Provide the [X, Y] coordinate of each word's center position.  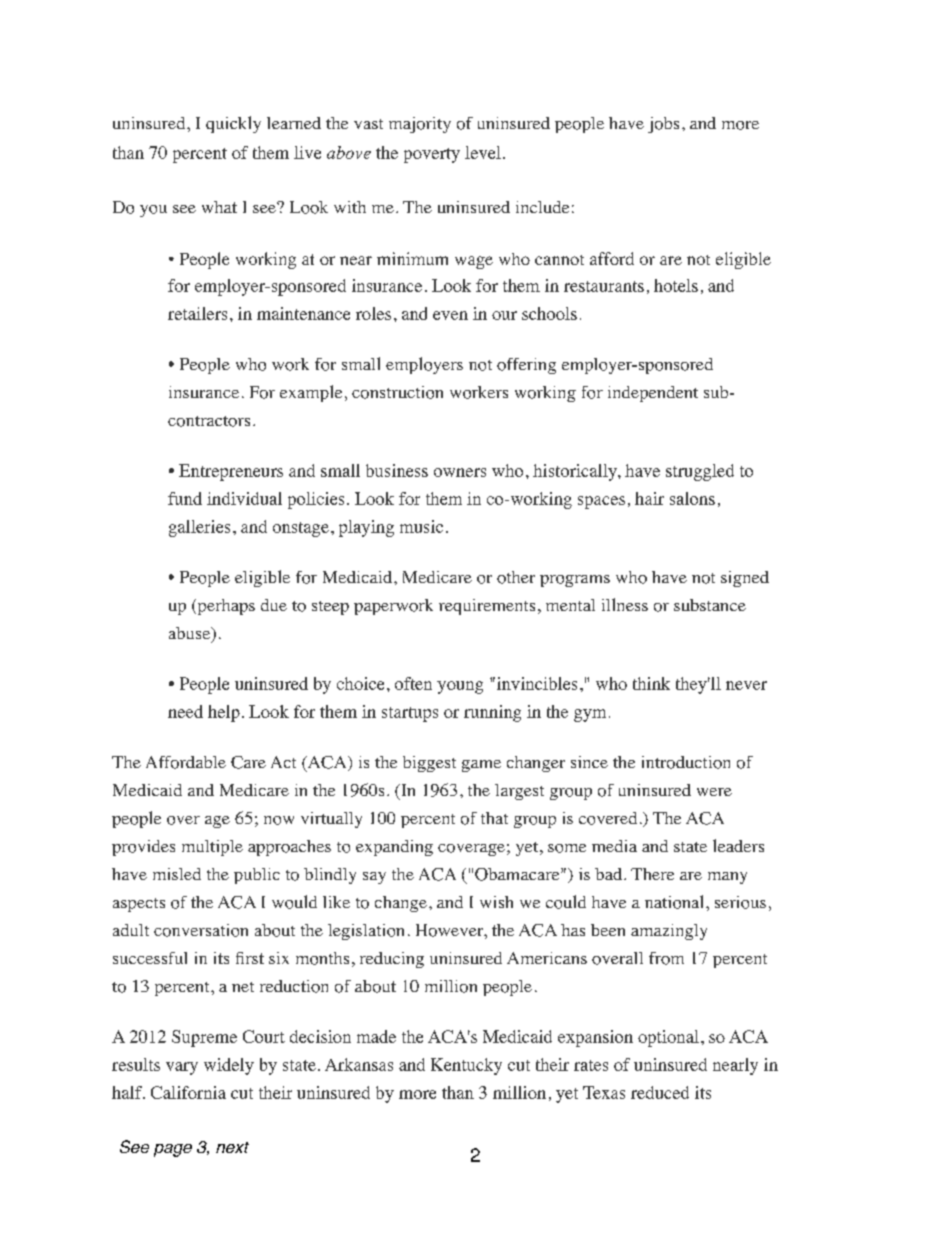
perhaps [225, 607]
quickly [233, 124]
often [413, 683]
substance [710, 605]
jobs [663, 125]
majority [420, 125]
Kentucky [466, 1066]
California [188, 1092]
